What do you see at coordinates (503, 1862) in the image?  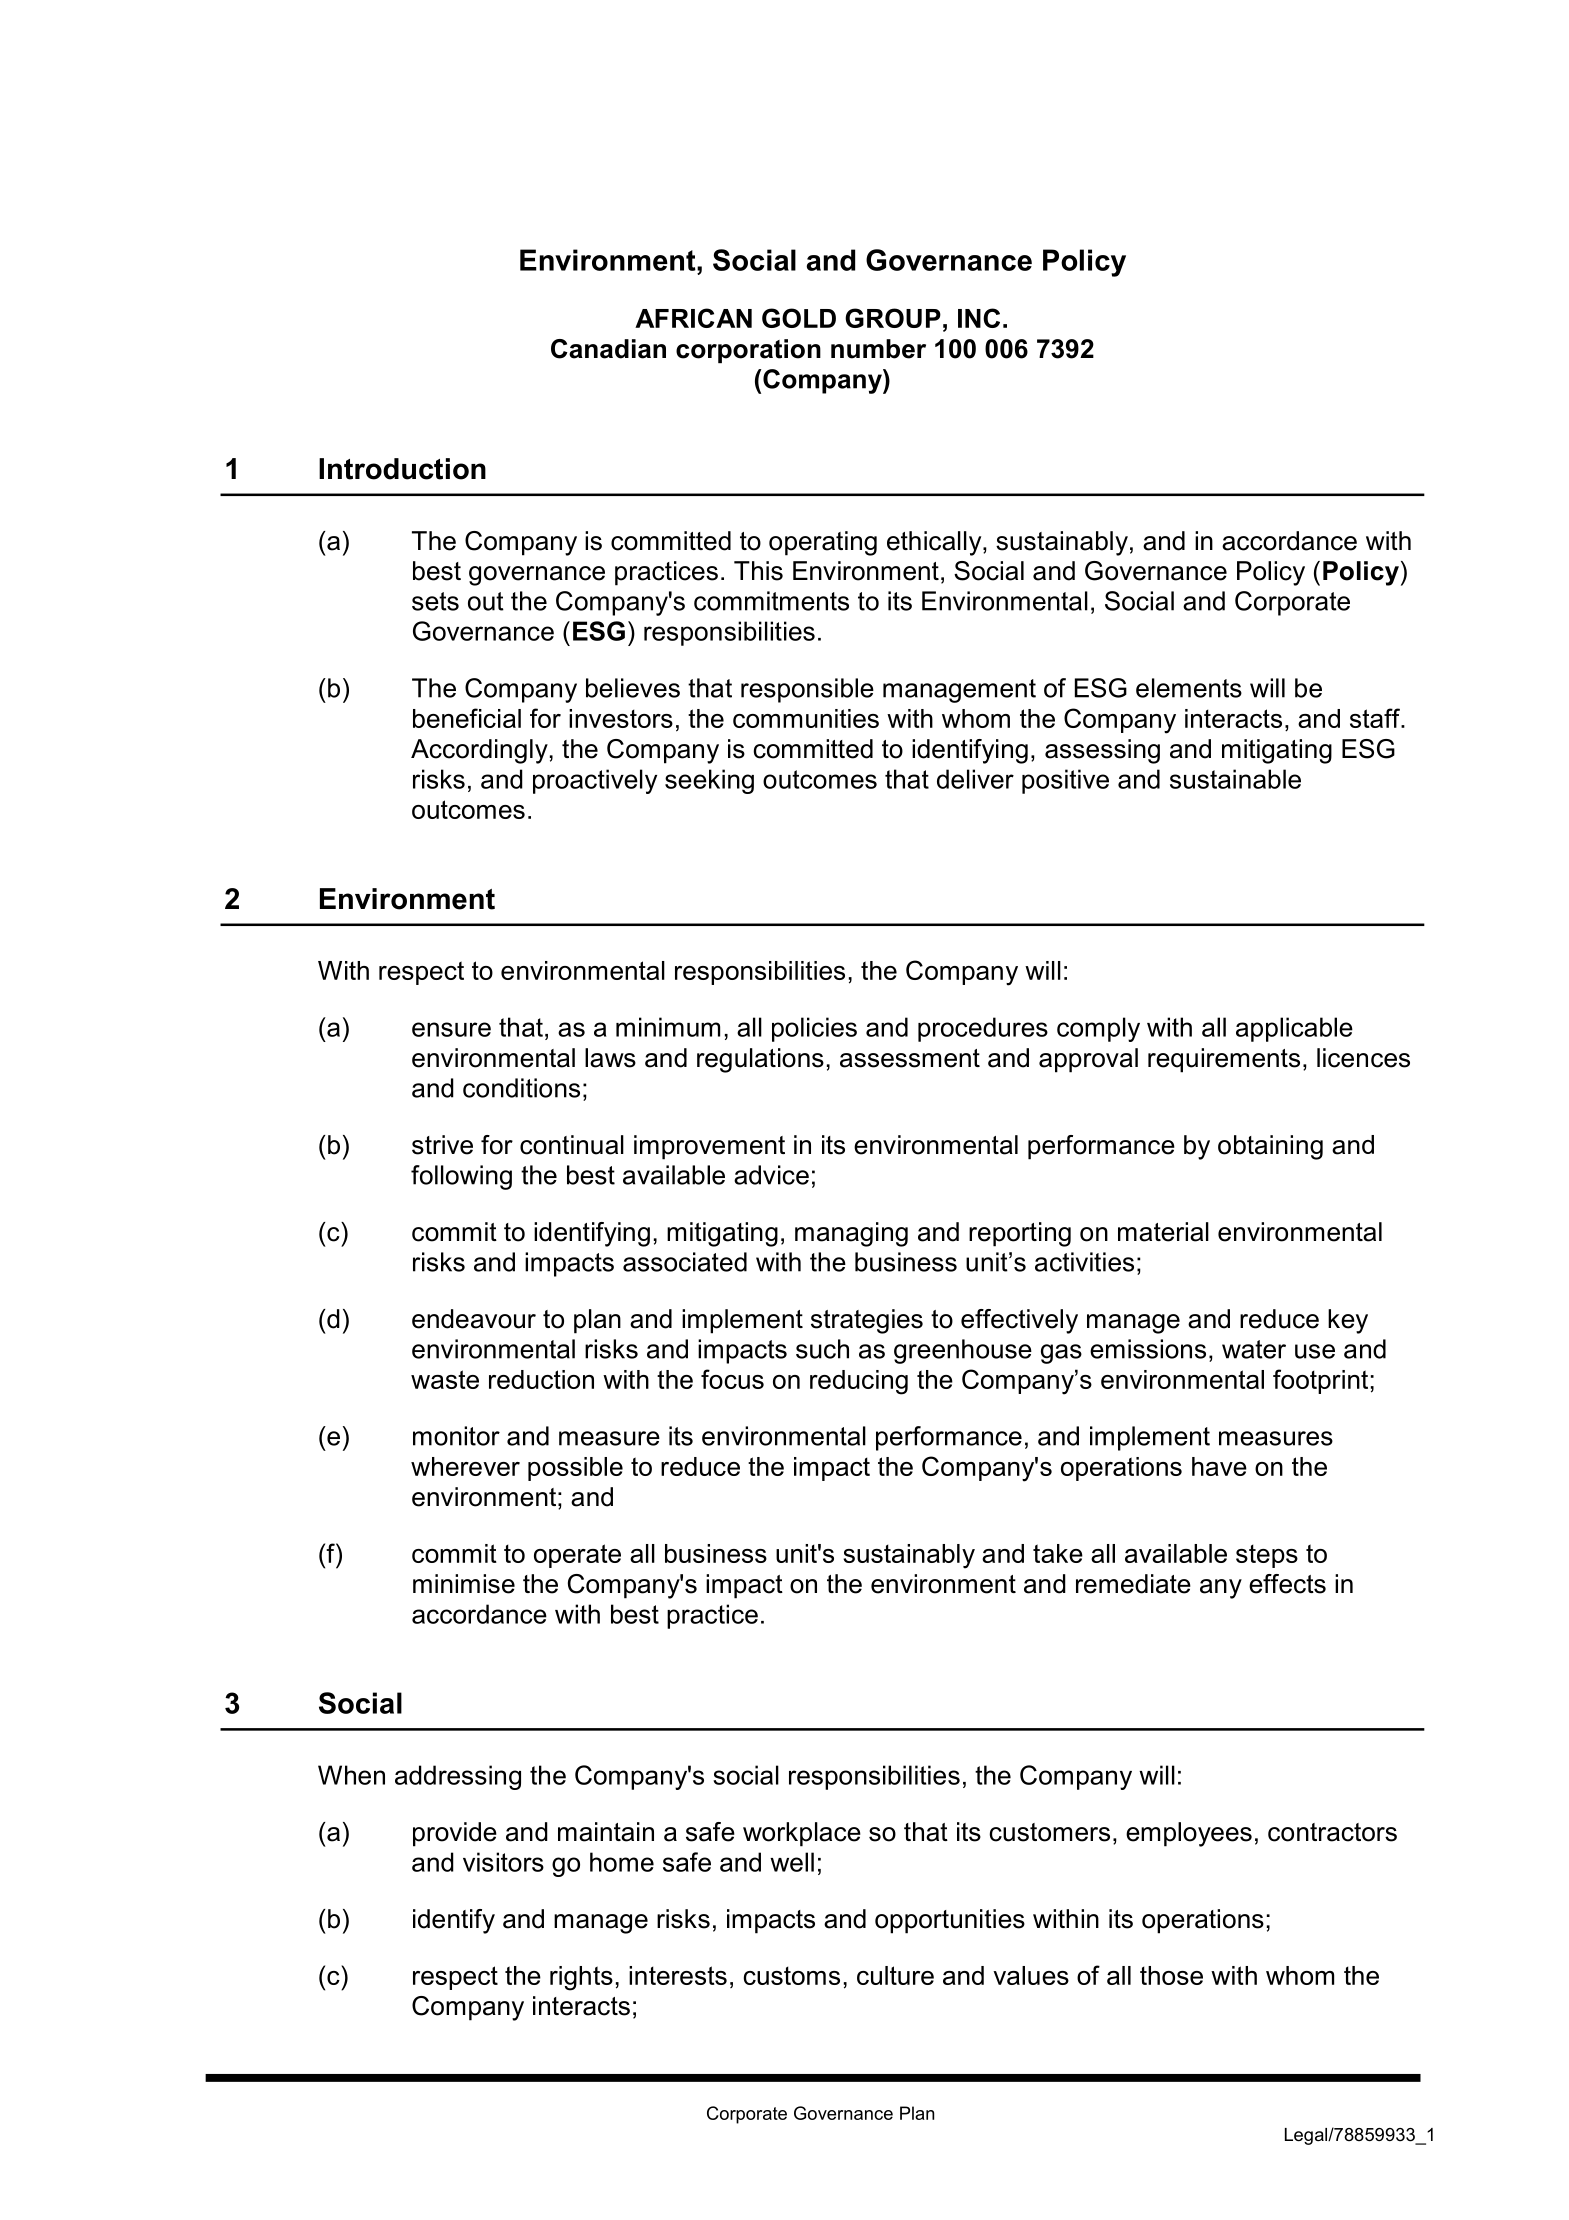 I see `visitors` at bounding box center [503, 1862].
